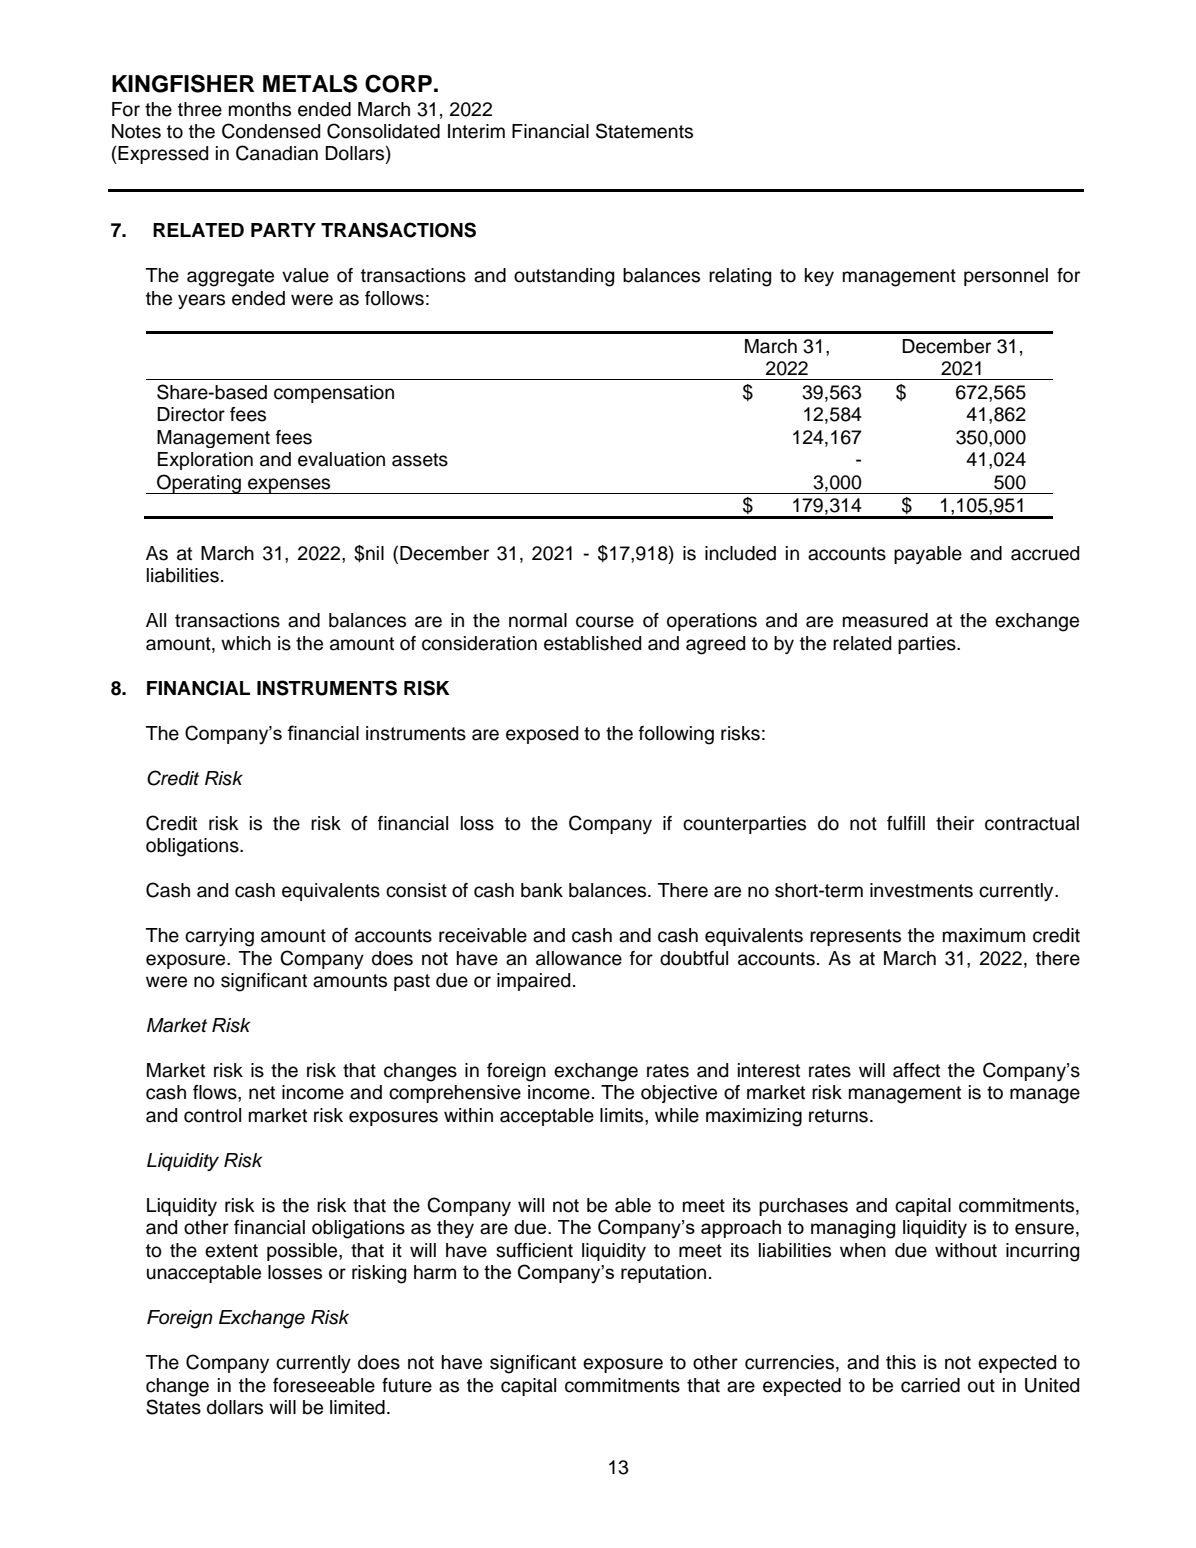  Describe the element at coordinates (246, 643) in the page. I see `which` at that location.
